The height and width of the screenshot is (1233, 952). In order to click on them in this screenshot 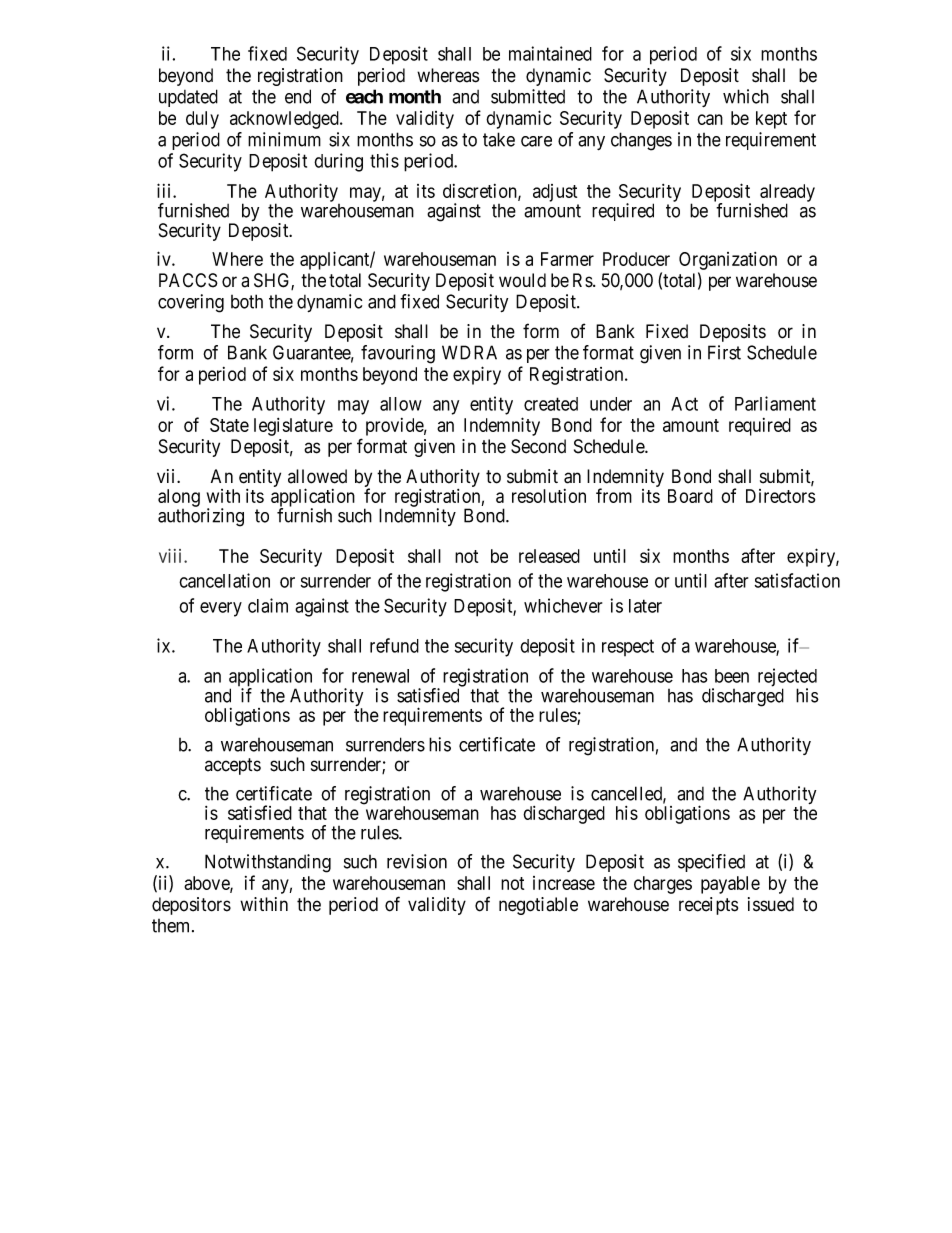, I will do `click(172, 926)`.
